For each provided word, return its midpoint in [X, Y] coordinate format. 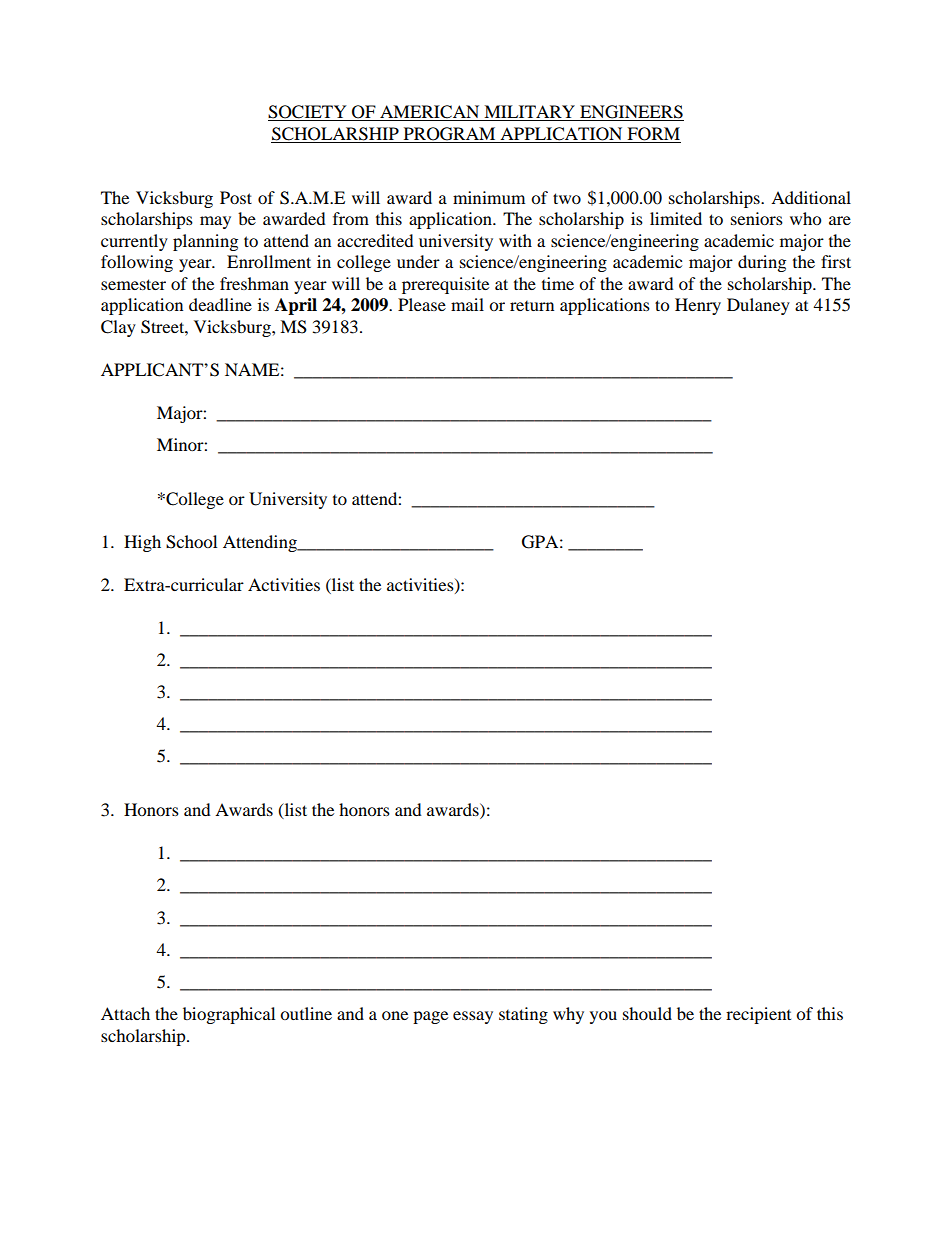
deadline [220, 304]
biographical [229, 1015]
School [191, 542]
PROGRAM [449, 134]
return [532, 306]
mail [467, 304]
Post [236, 197]
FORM [653, 134]
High [142, 543]
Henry [698, 306]
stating [523, 1015]
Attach [125, 1013]
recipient [758, 1015]
